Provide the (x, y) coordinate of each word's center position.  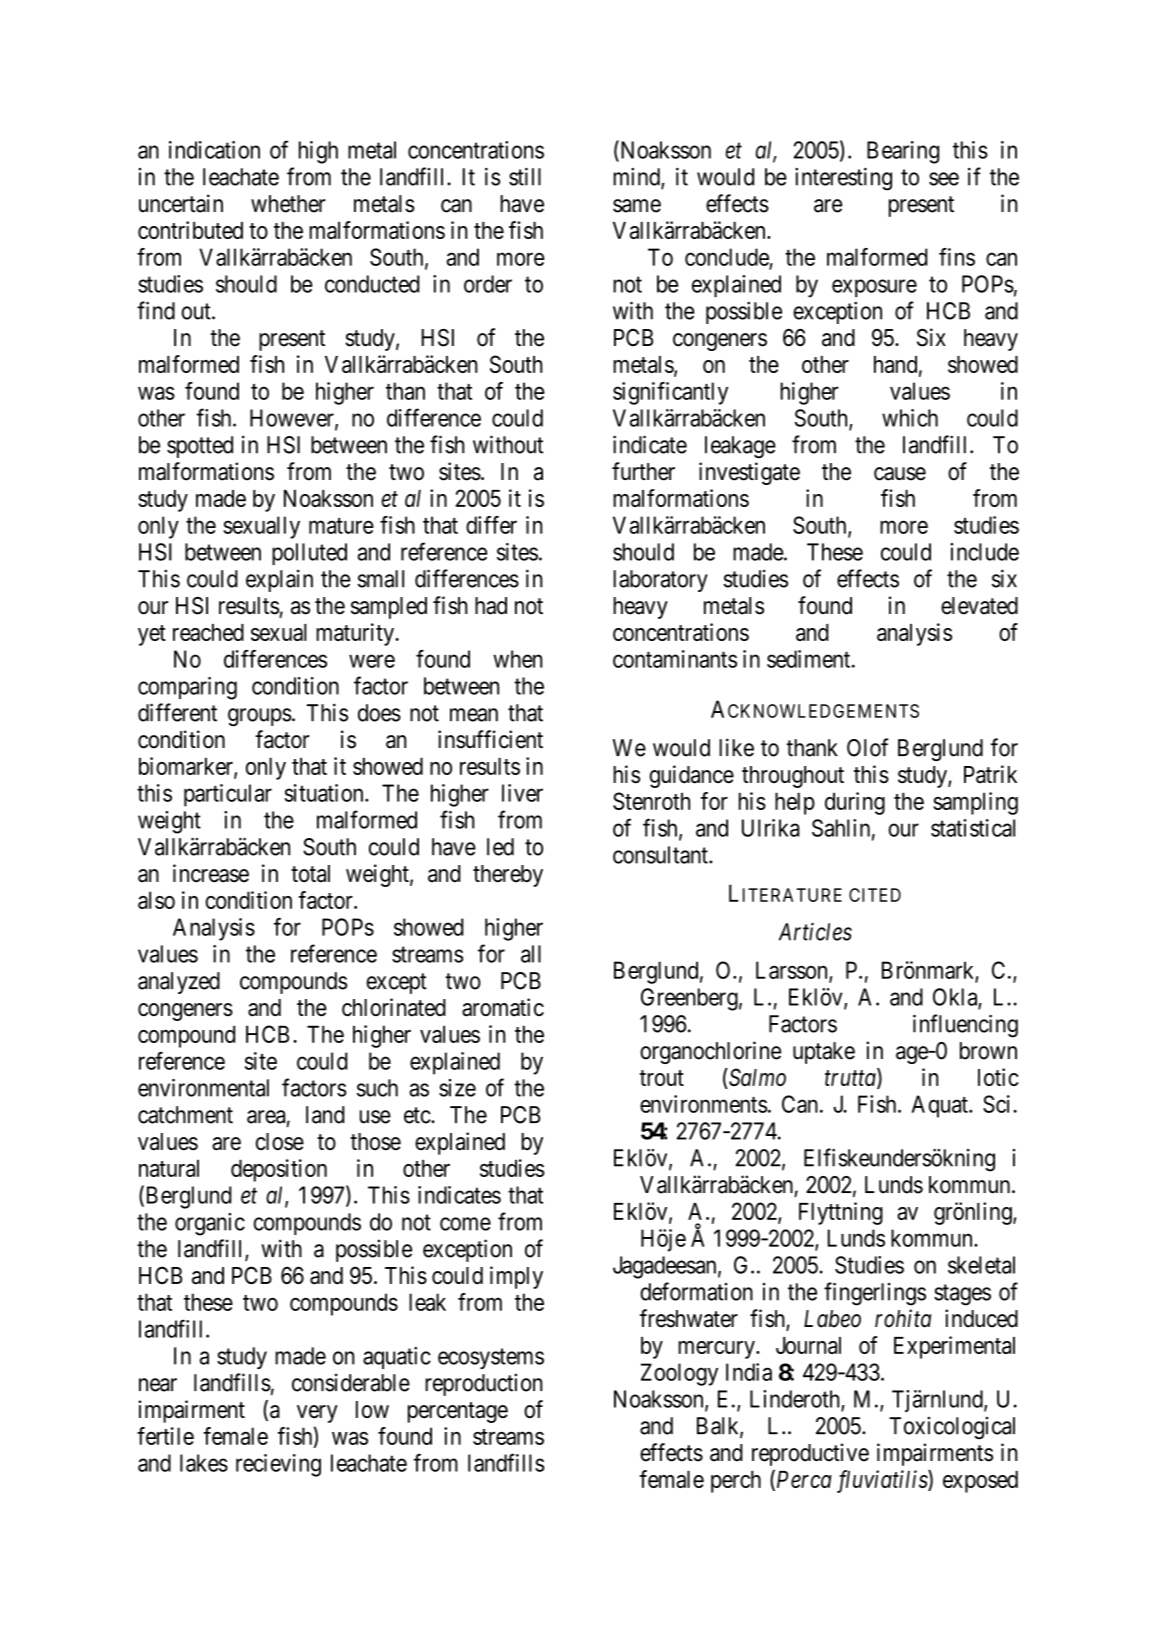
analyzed (179, 983)
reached (208, 632)
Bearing (903, 152)
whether (288, 204)
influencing (965, 1026)
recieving (278, 1465)
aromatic (503, 1007)
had (491, 606)
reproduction (483, 1384)
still (525, 176)
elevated (979, 606)
